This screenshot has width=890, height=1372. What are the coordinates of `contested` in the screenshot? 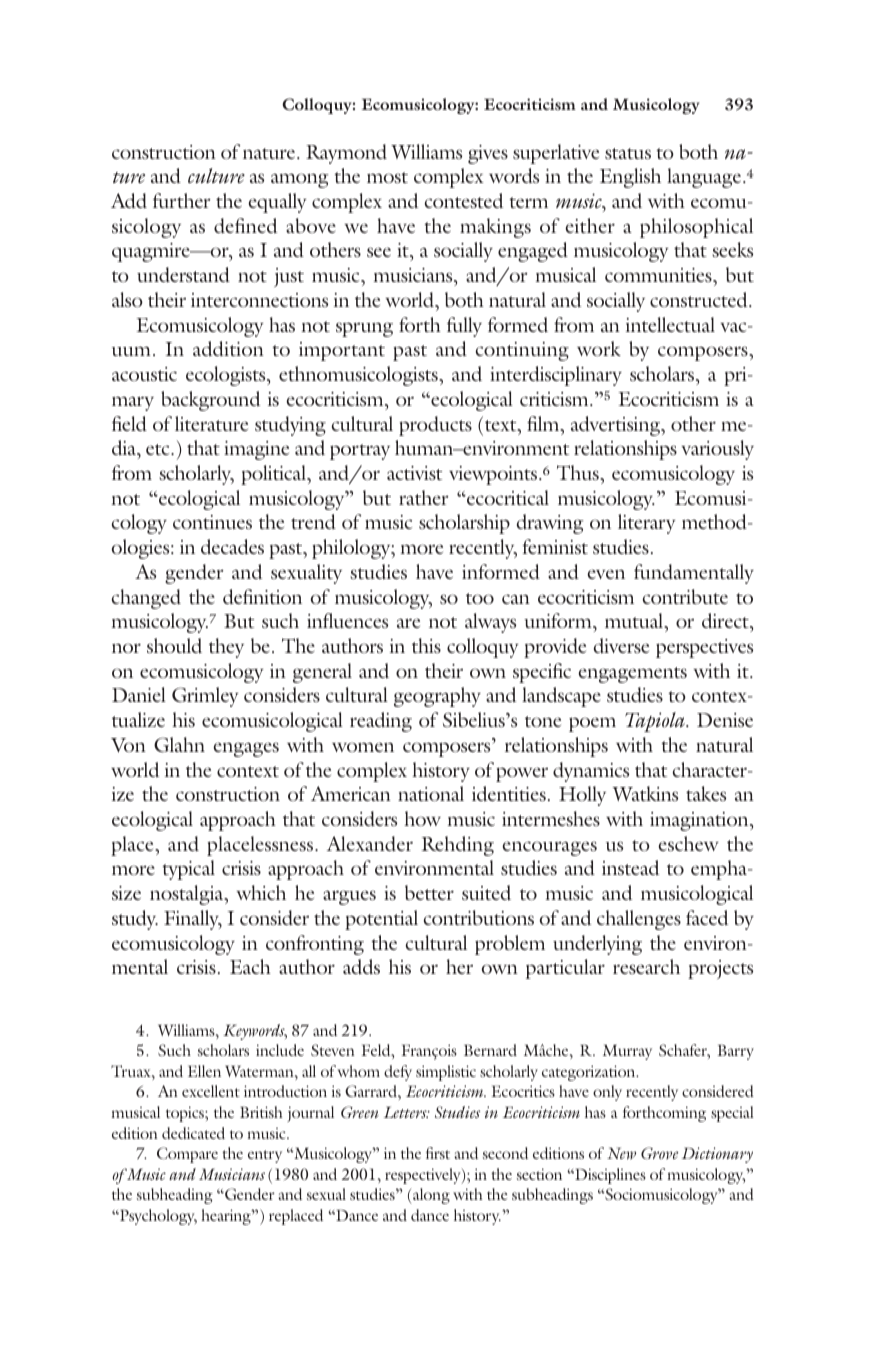 It's located at (464, 201).
